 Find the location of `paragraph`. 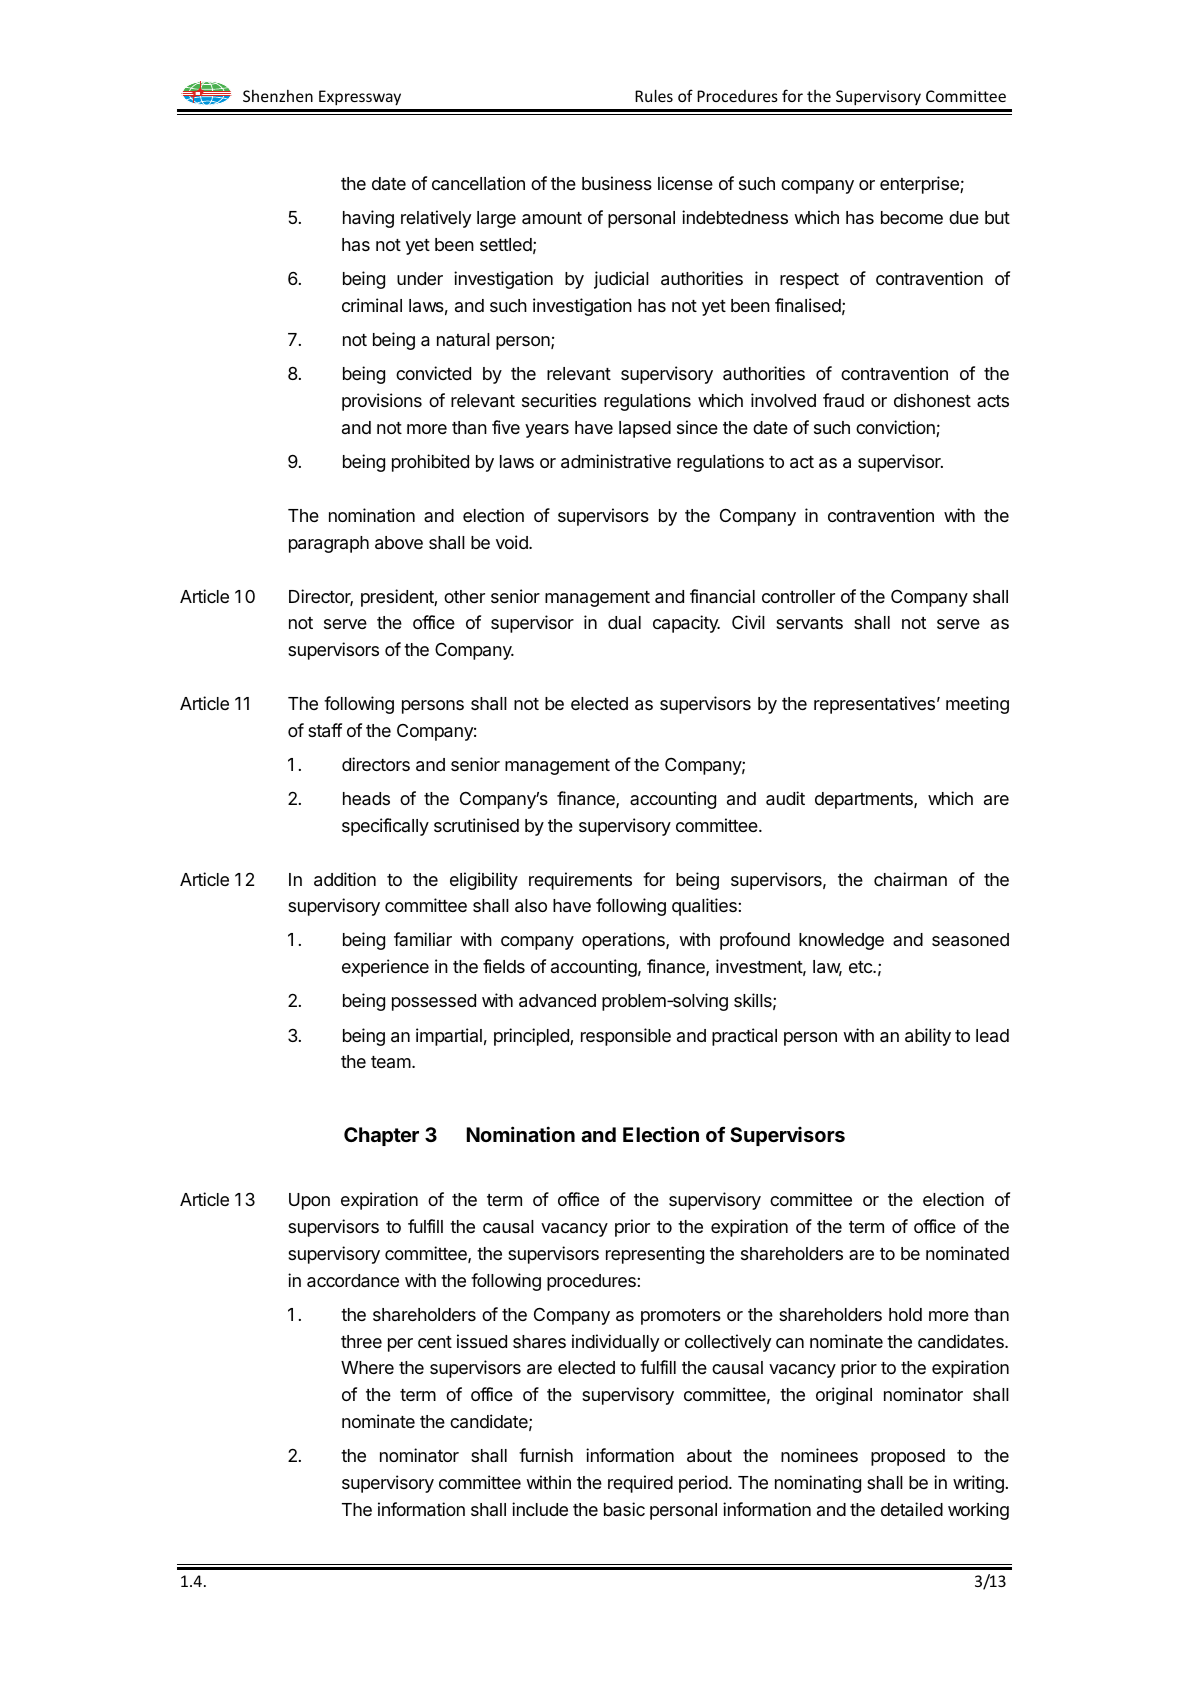

paragraph is located at coordinates (329, 544).
